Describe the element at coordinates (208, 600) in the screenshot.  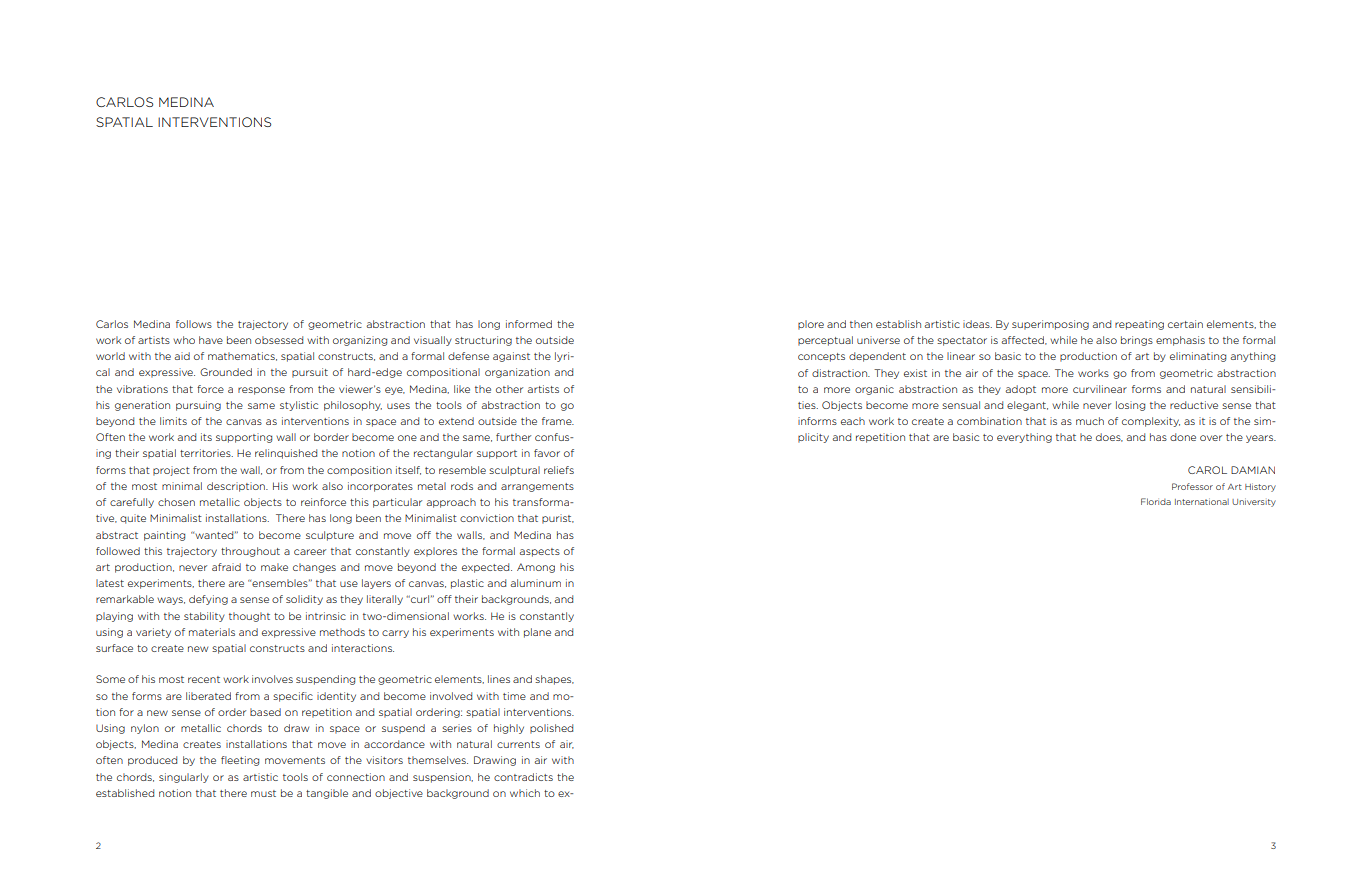
I see `defying` at that location.
